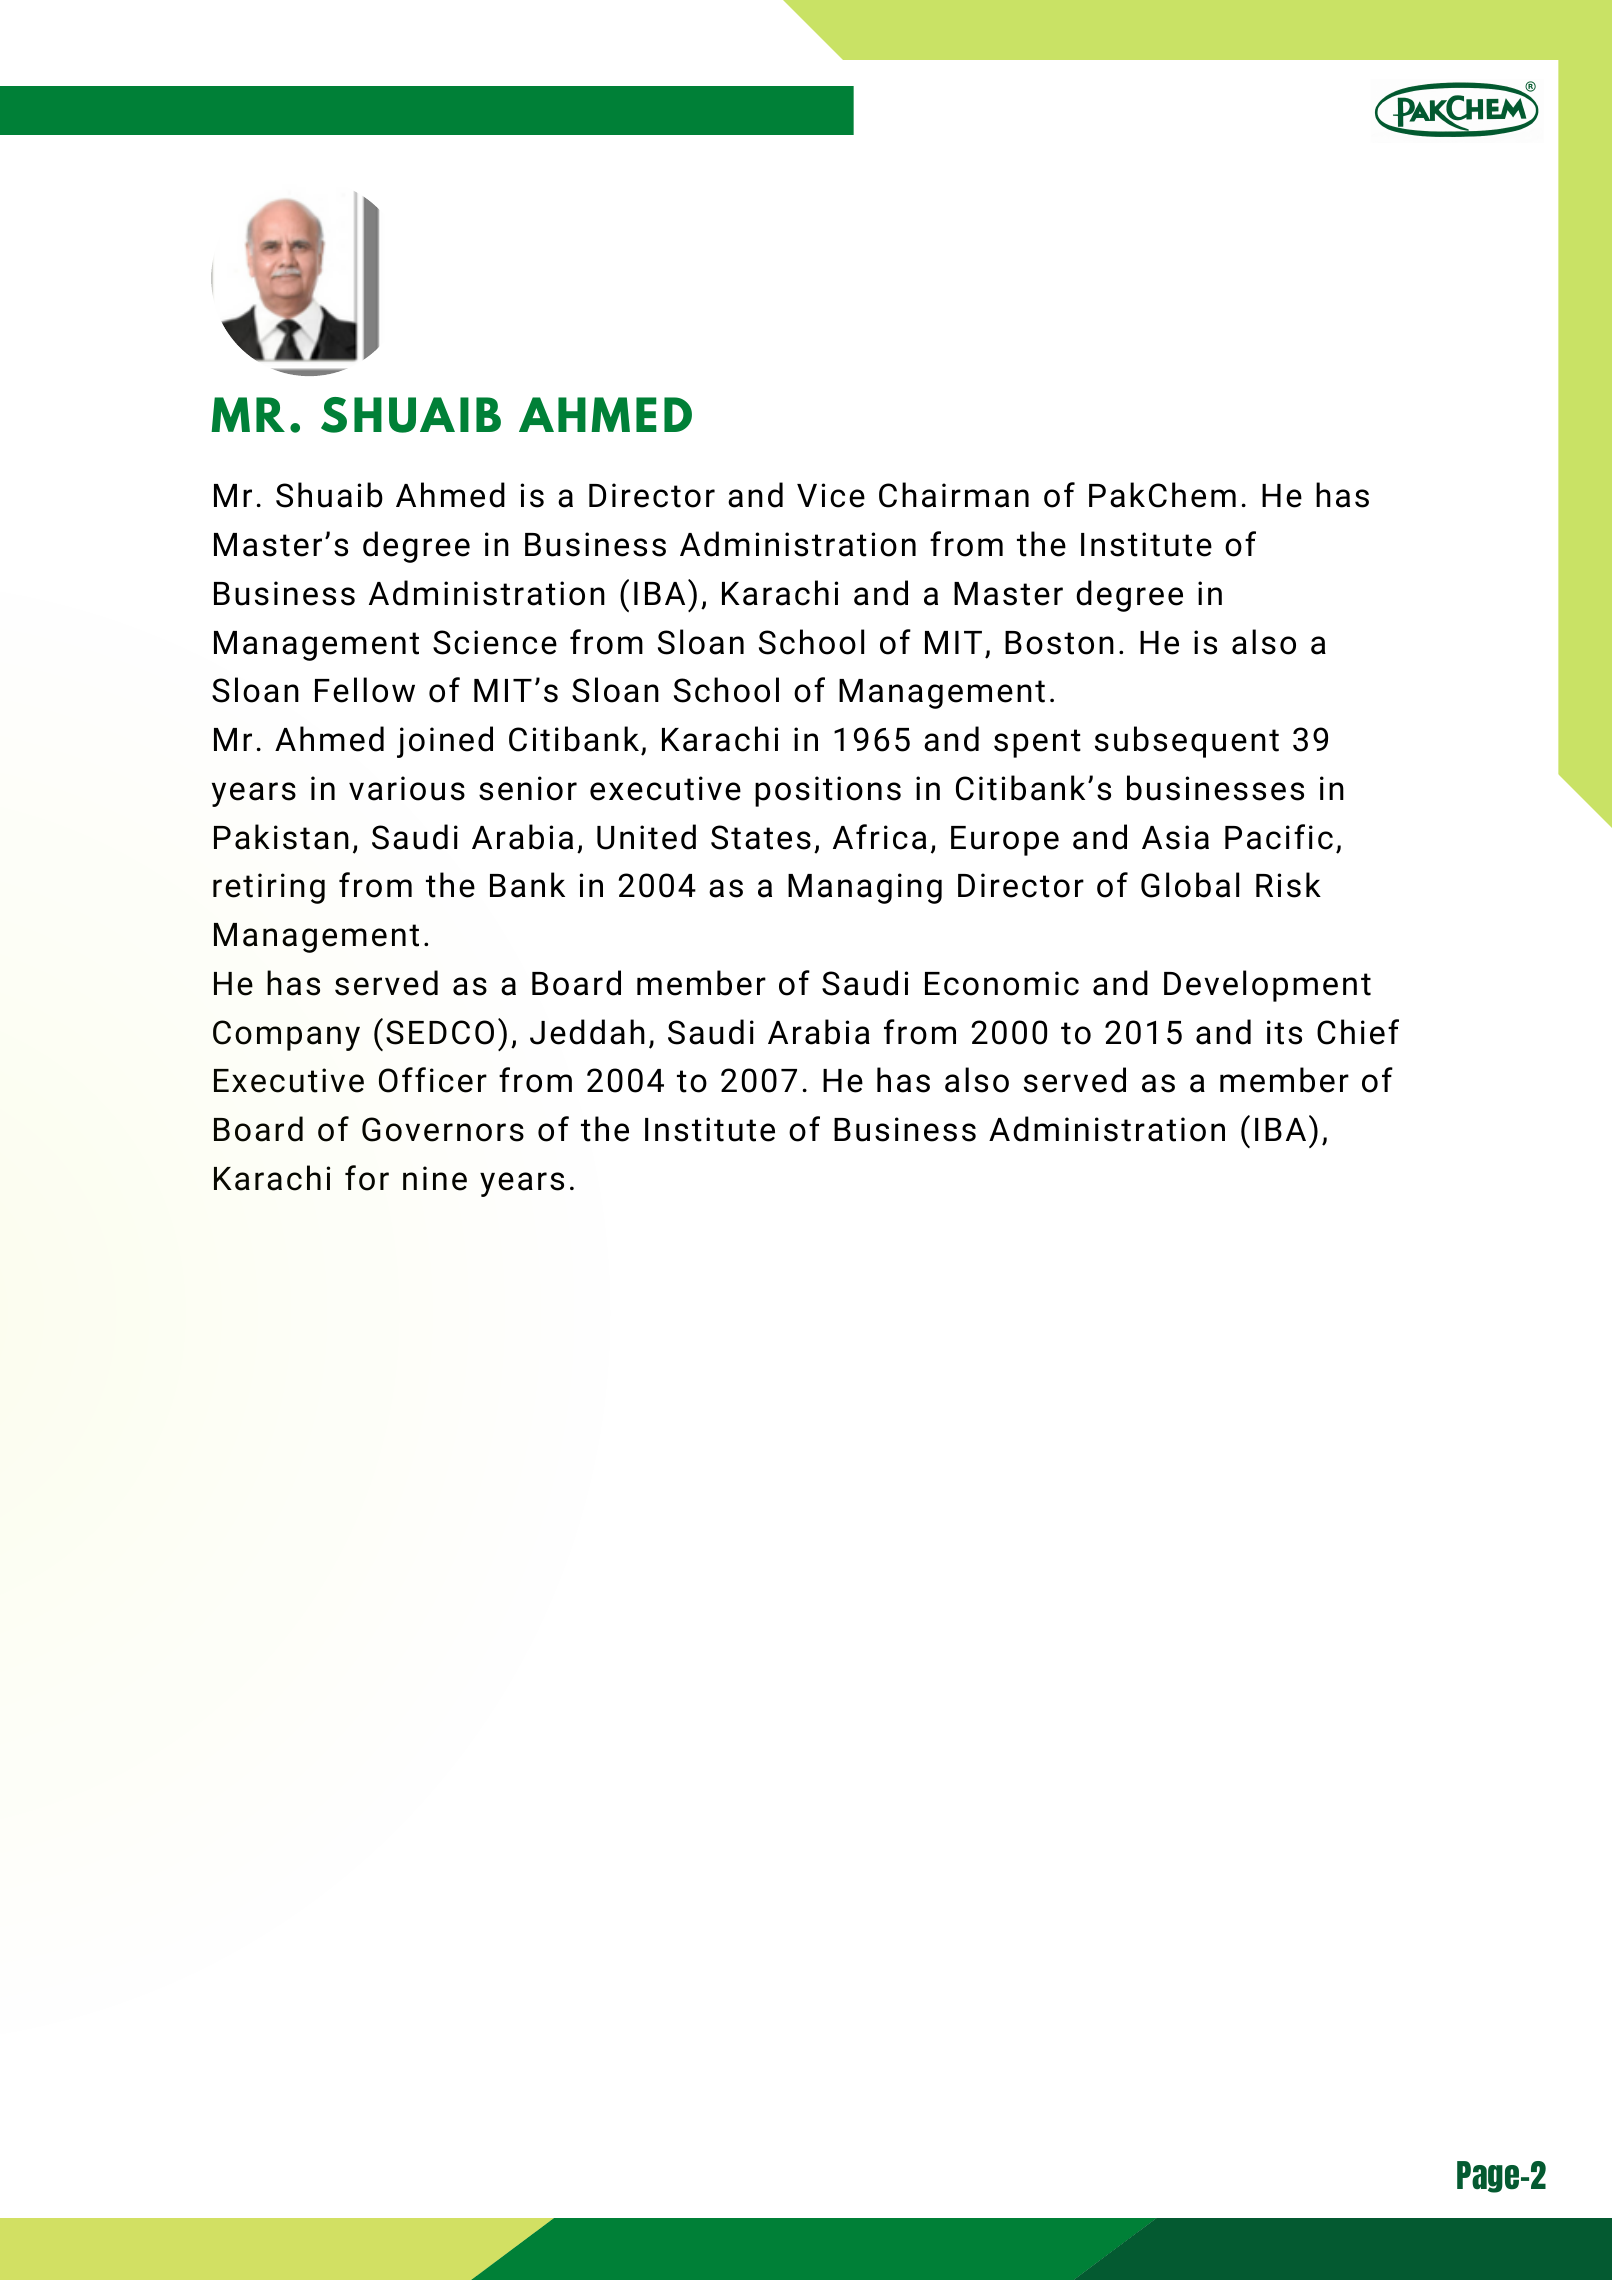 The width and height of the screenshot is (1612, 2280). Describe the element at coordinates (1187, 742) in the screenshot. I see `subsequent` at that location.
